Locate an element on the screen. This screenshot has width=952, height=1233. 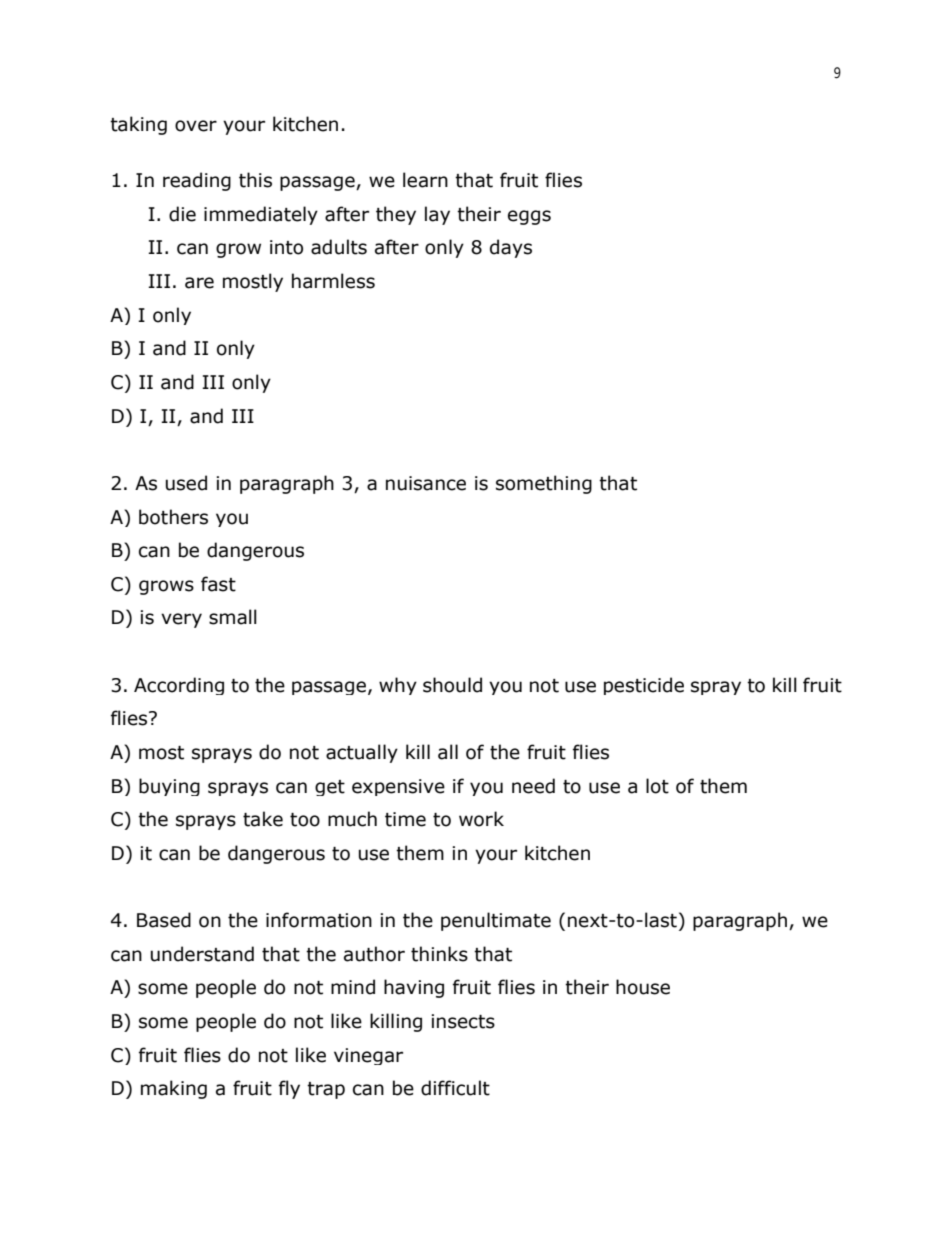
reading is located at coordinates (197, 181).
